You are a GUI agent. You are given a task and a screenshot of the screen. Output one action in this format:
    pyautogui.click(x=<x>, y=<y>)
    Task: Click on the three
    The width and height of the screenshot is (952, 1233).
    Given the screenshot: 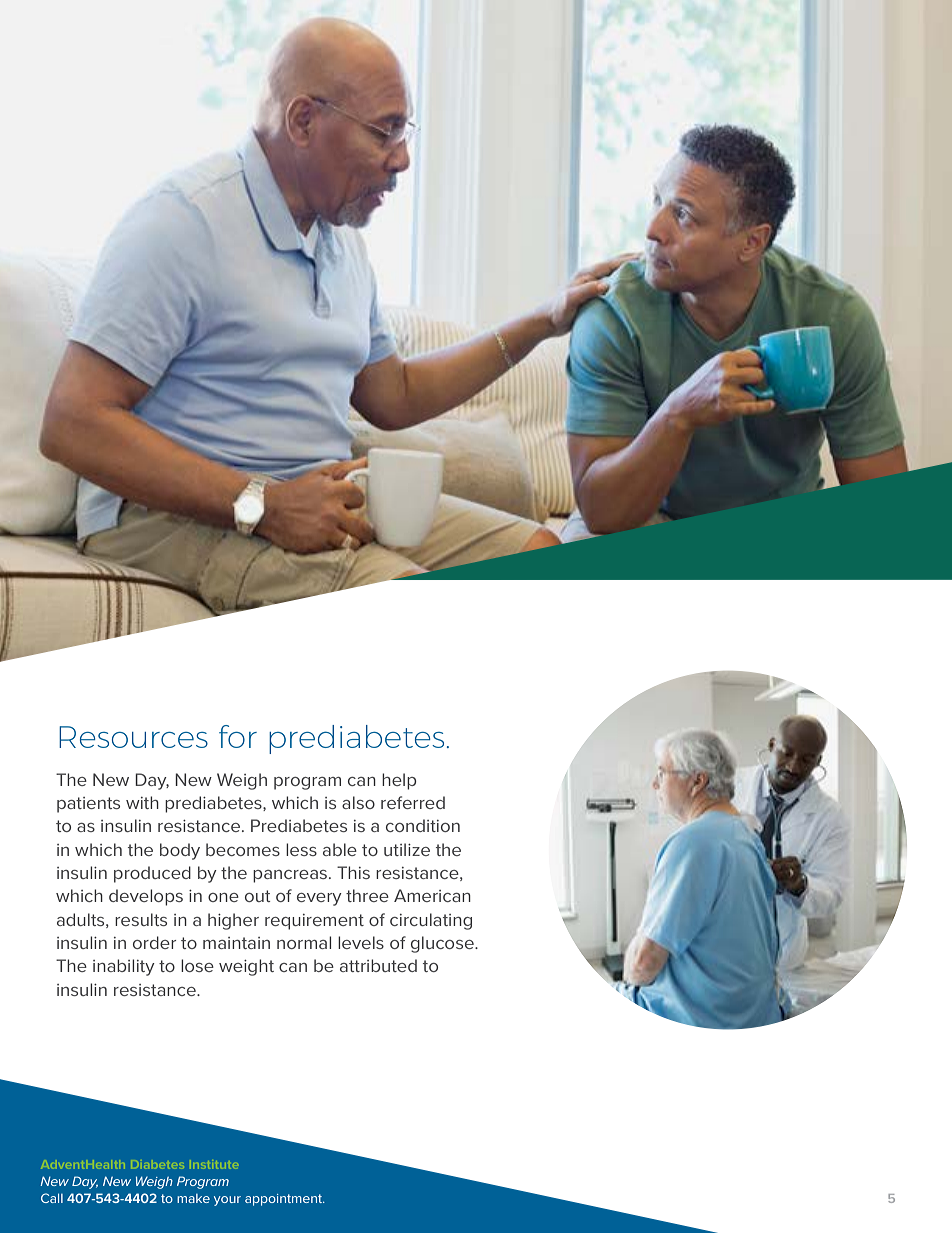 What is the action you would take?
    pyautogui.click(x=367, y=895)
